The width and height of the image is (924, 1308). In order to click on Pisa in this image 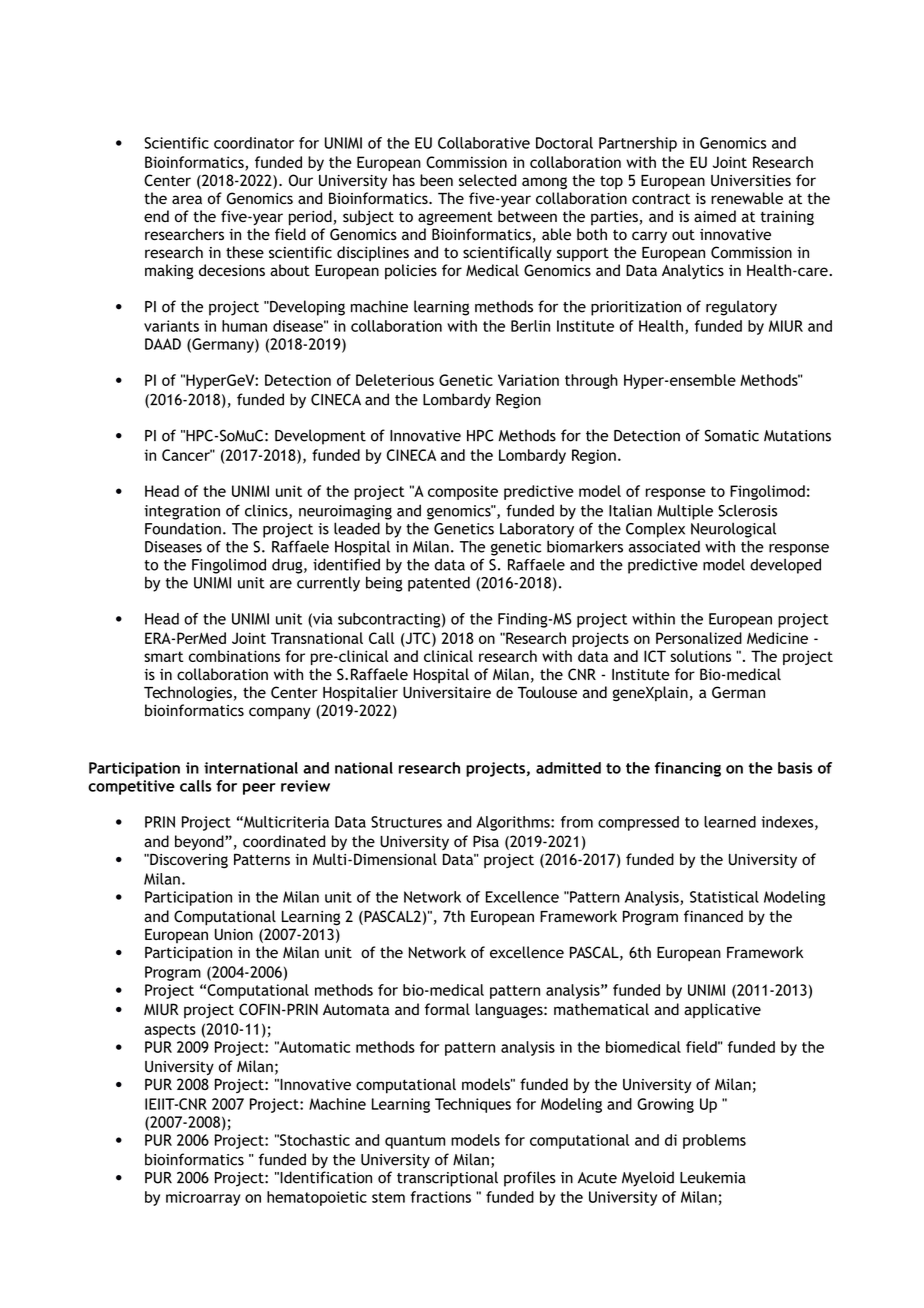, I will do `click(486, 841)`.
